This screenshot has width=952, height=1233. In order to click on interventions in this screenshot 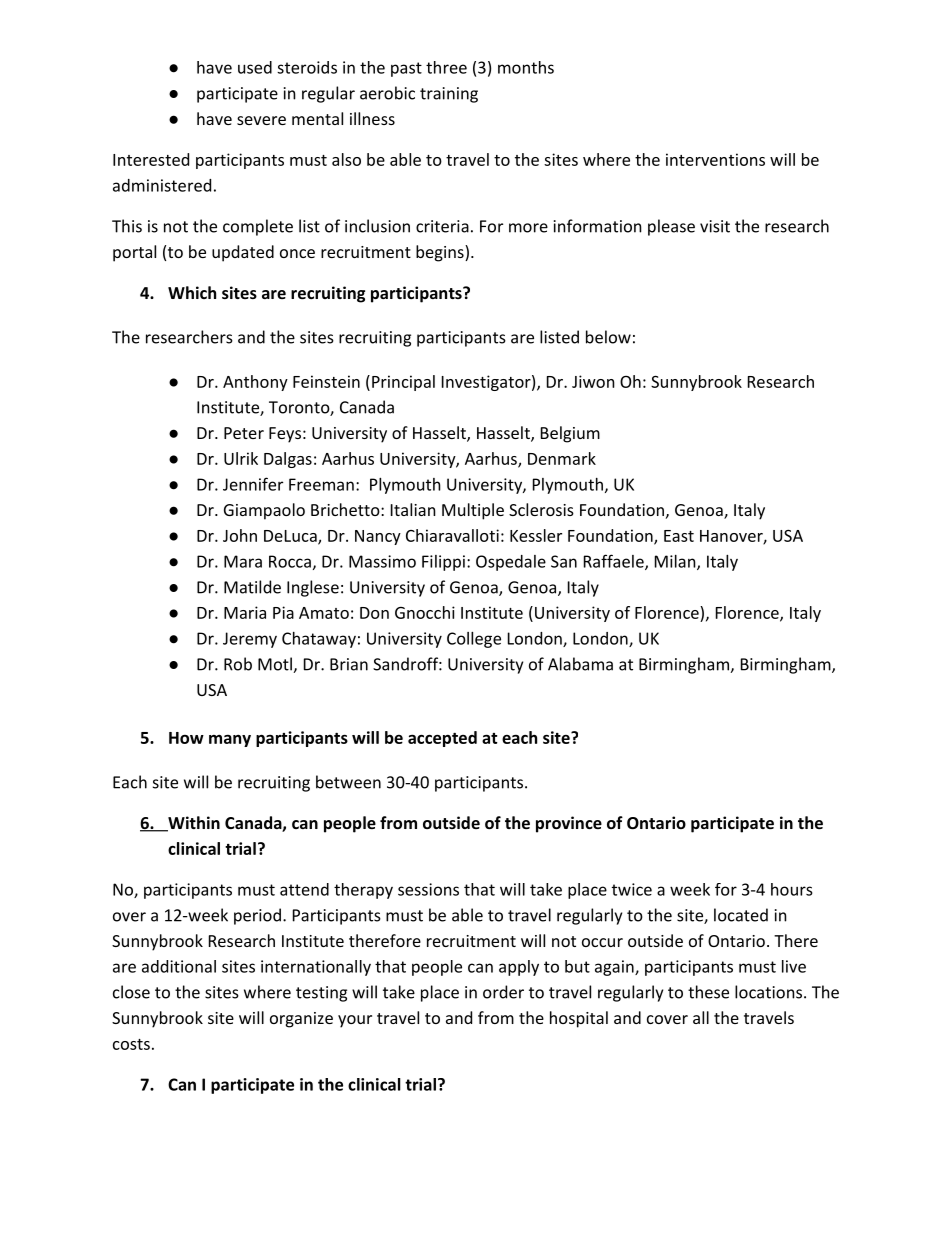, I will do `click(715, 159)`.
